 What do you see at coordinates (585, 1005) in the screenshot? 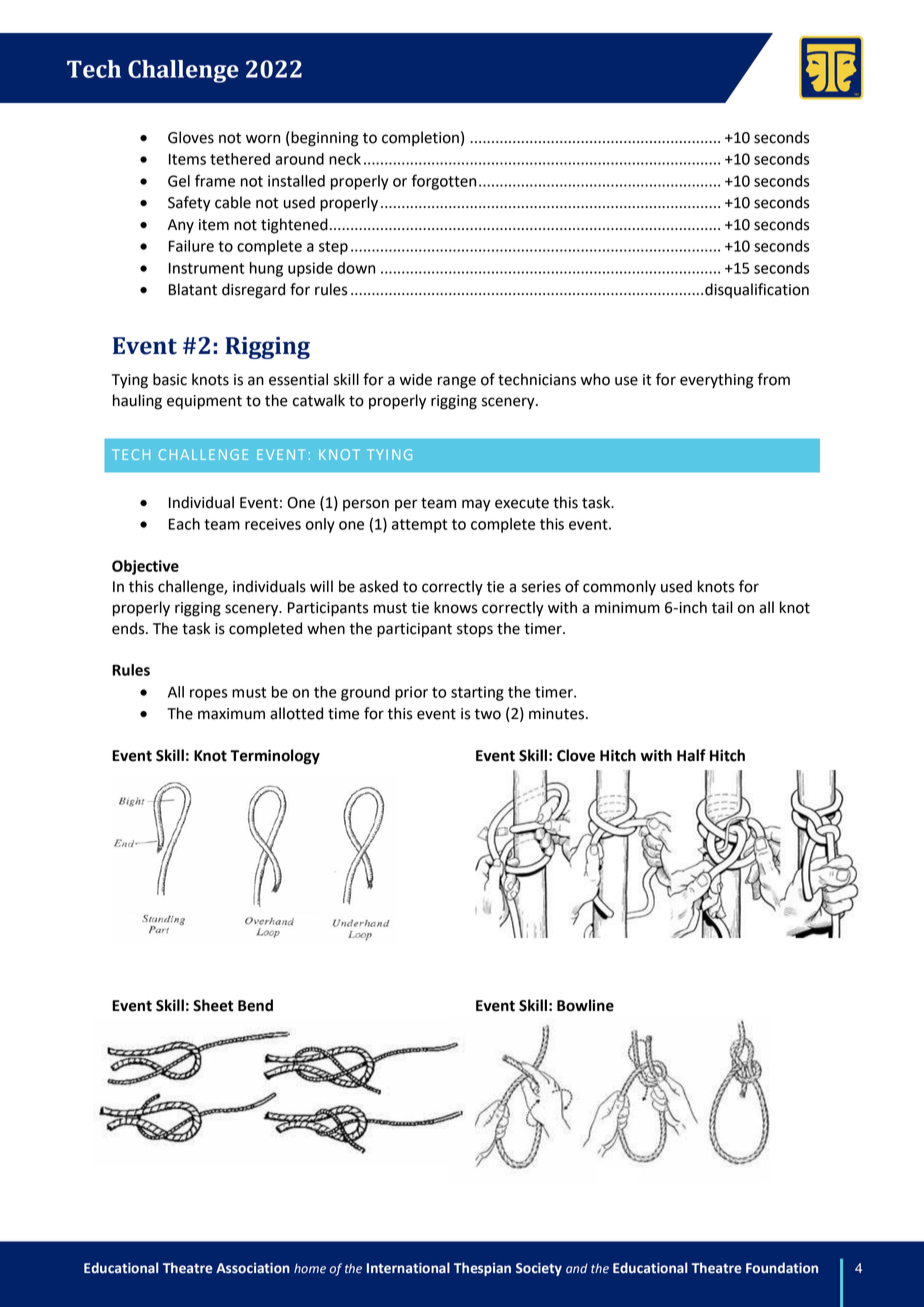
I see `Bowline` at bounding box center [585, 1005].
